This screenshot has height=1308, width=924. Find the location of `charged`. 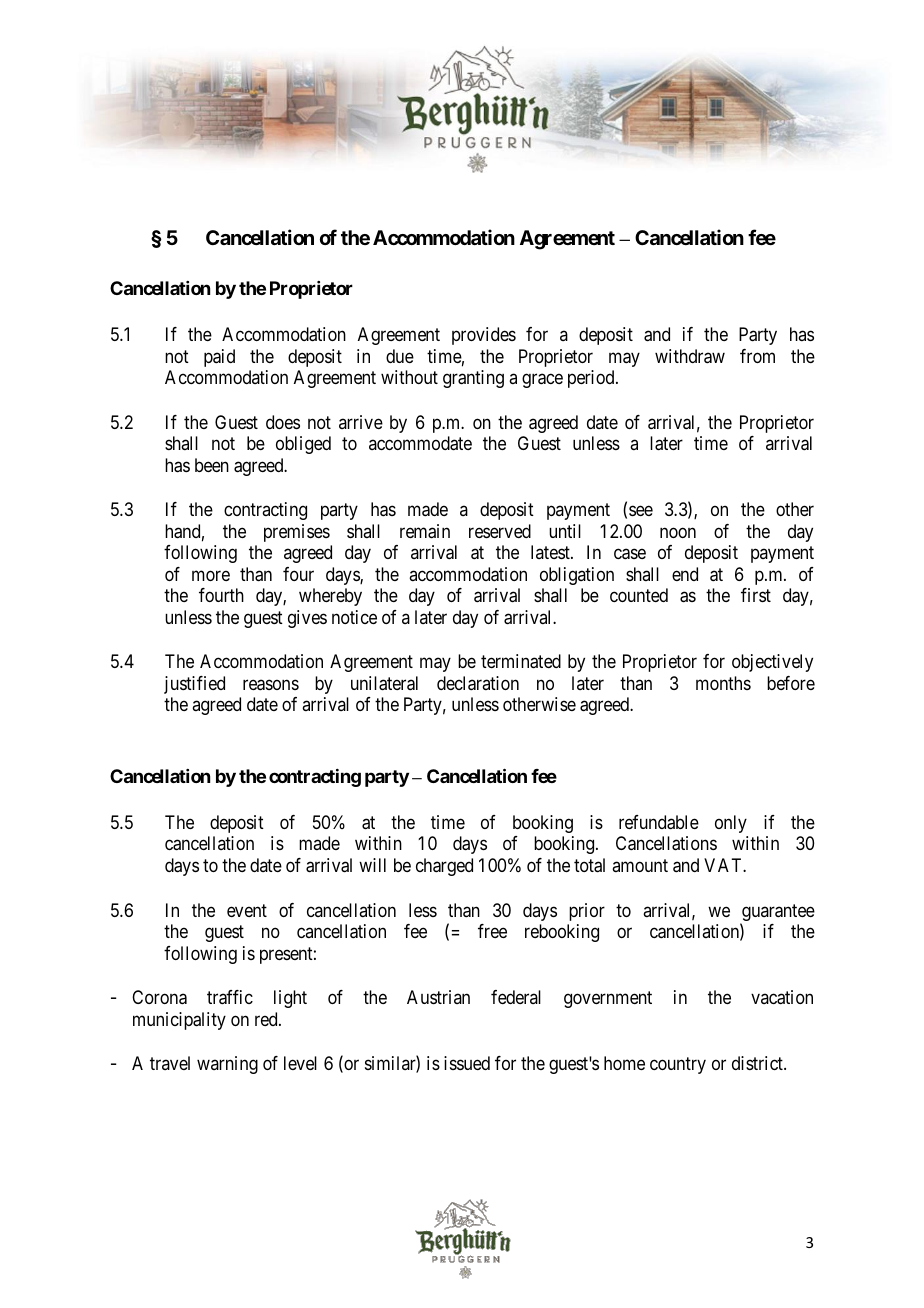

charged is located at coordinates (444, 867).
